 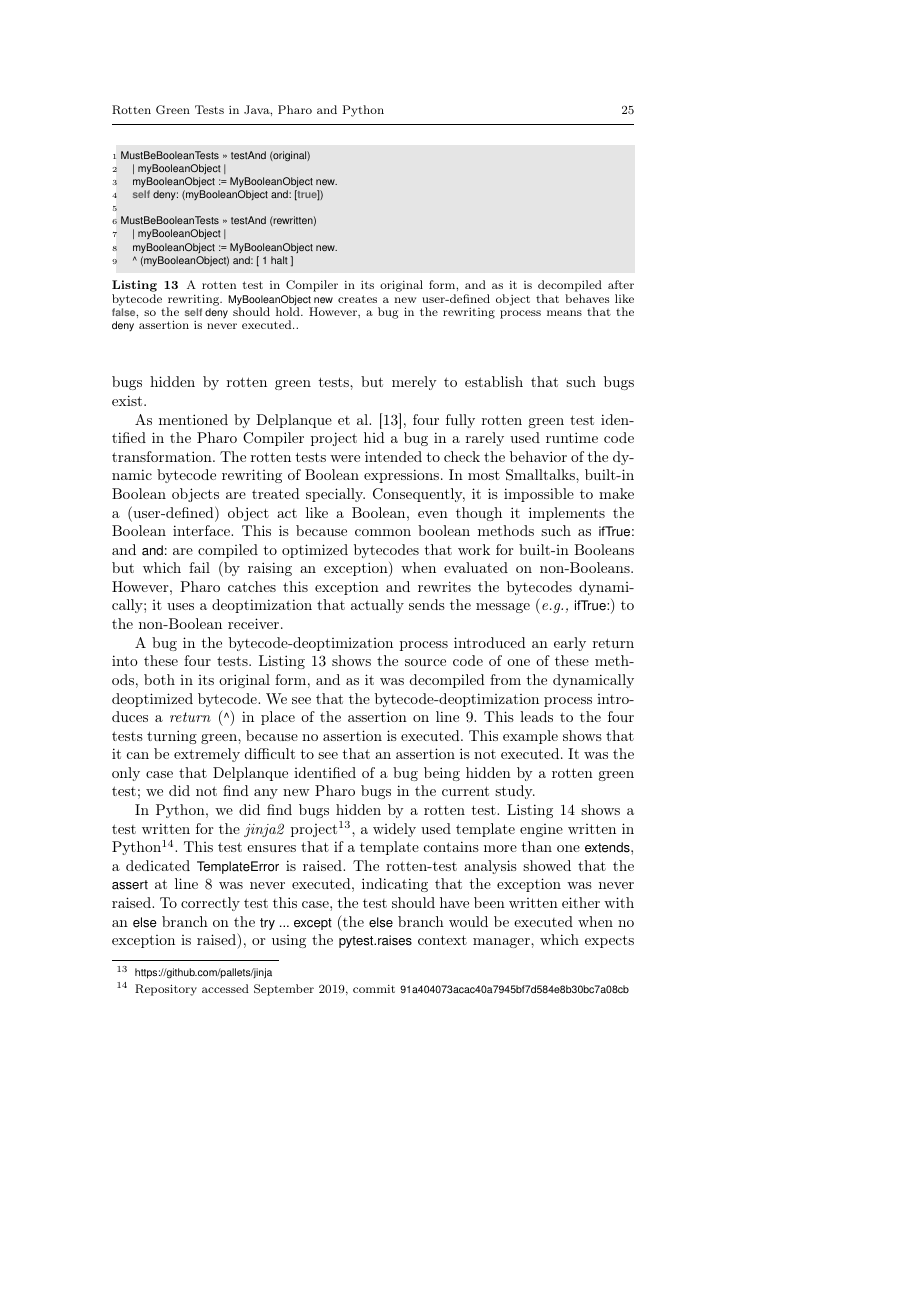 What do you see at coordinates (564, 313) in the page?
I see `means` at bounding box center [564, 313].
